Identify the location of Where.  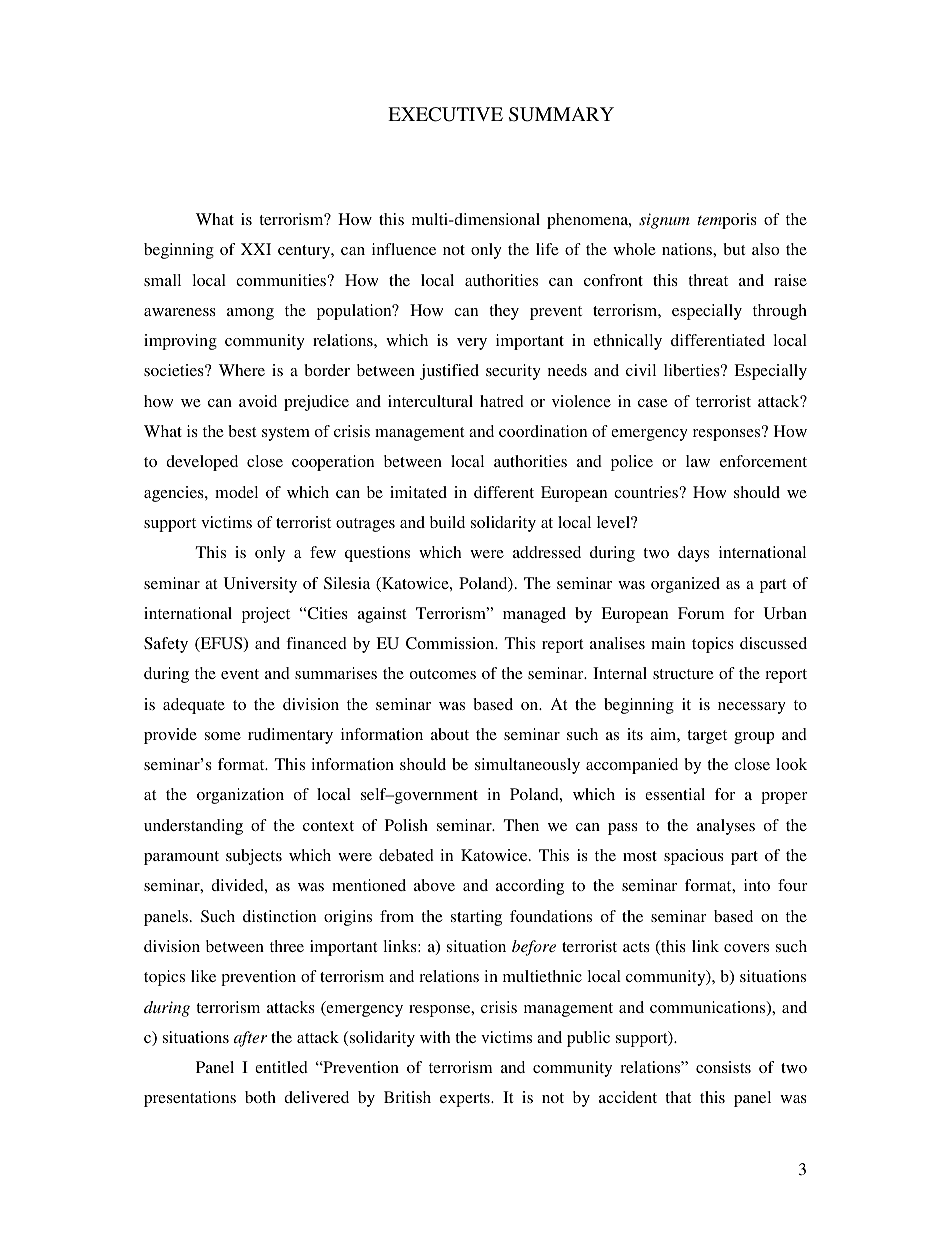
(242, 370).
